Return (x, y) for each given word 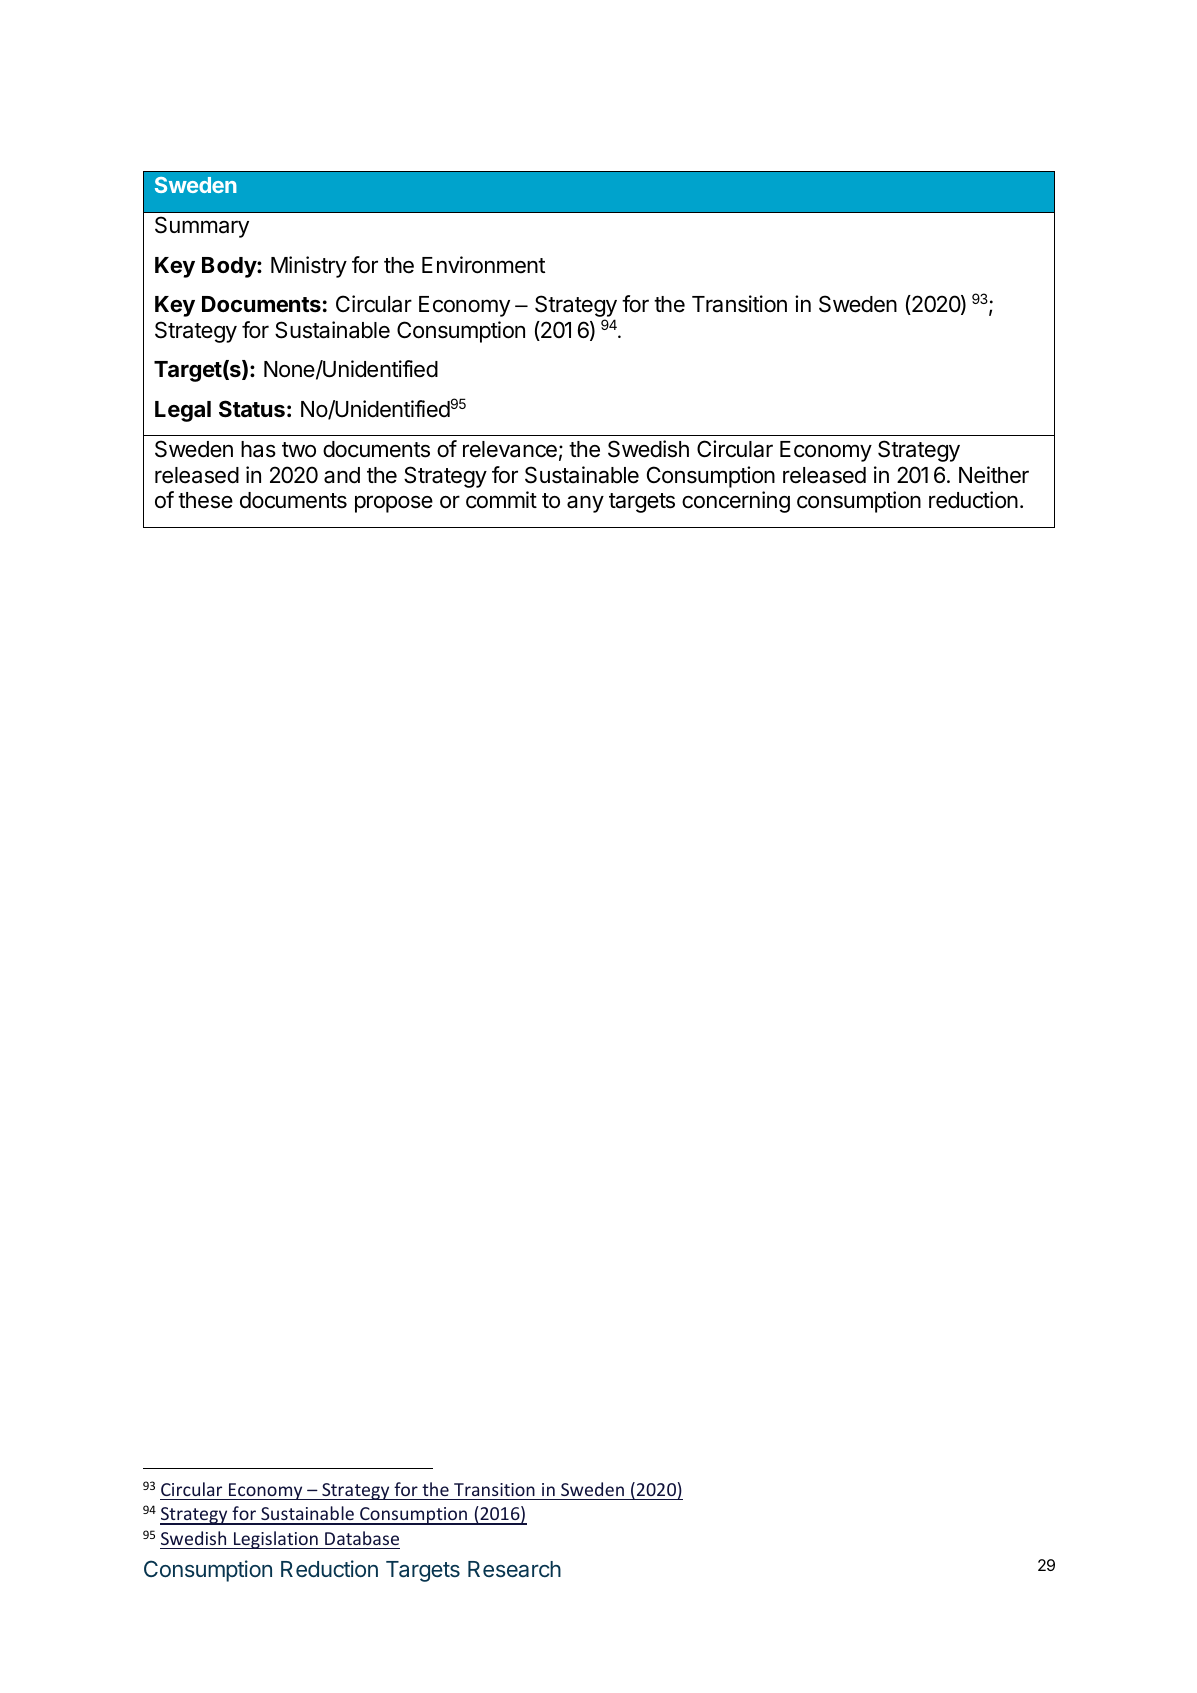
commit (501, 500)
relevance (510, 449)
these (205, 500)
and (342, 475)
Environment (483, 265)
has (258, 449)
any (585, 504)
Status (252, 409)
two (299, 450)
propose (394, 504)
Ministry (309, 267)
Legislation (276, 1540)
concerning (736, 502)
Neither (994, 475)
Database (362, 1538)
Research (514, 1569)
